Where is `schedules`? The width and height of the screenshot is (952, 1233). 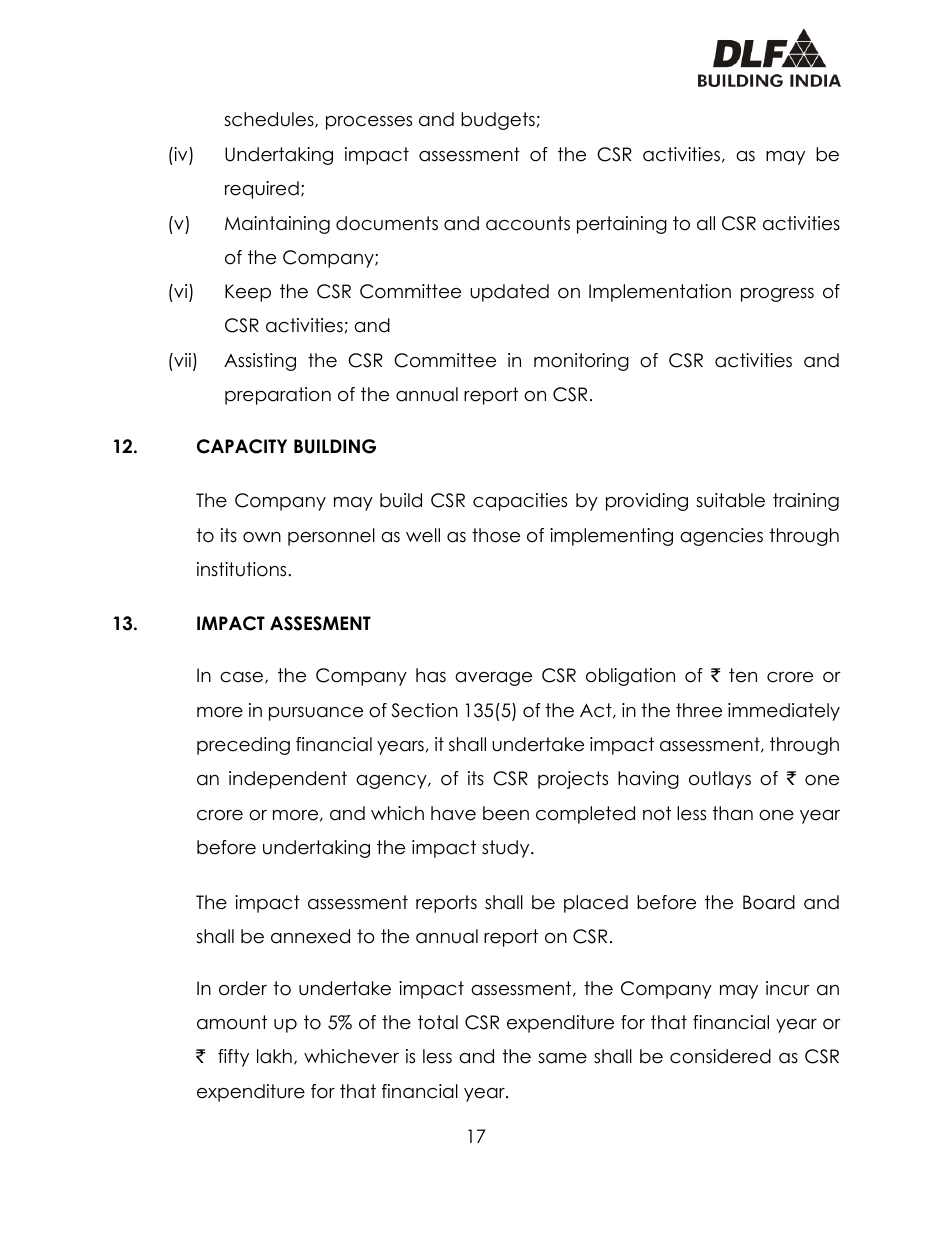 schedules is located at coordinates (270, 120).
